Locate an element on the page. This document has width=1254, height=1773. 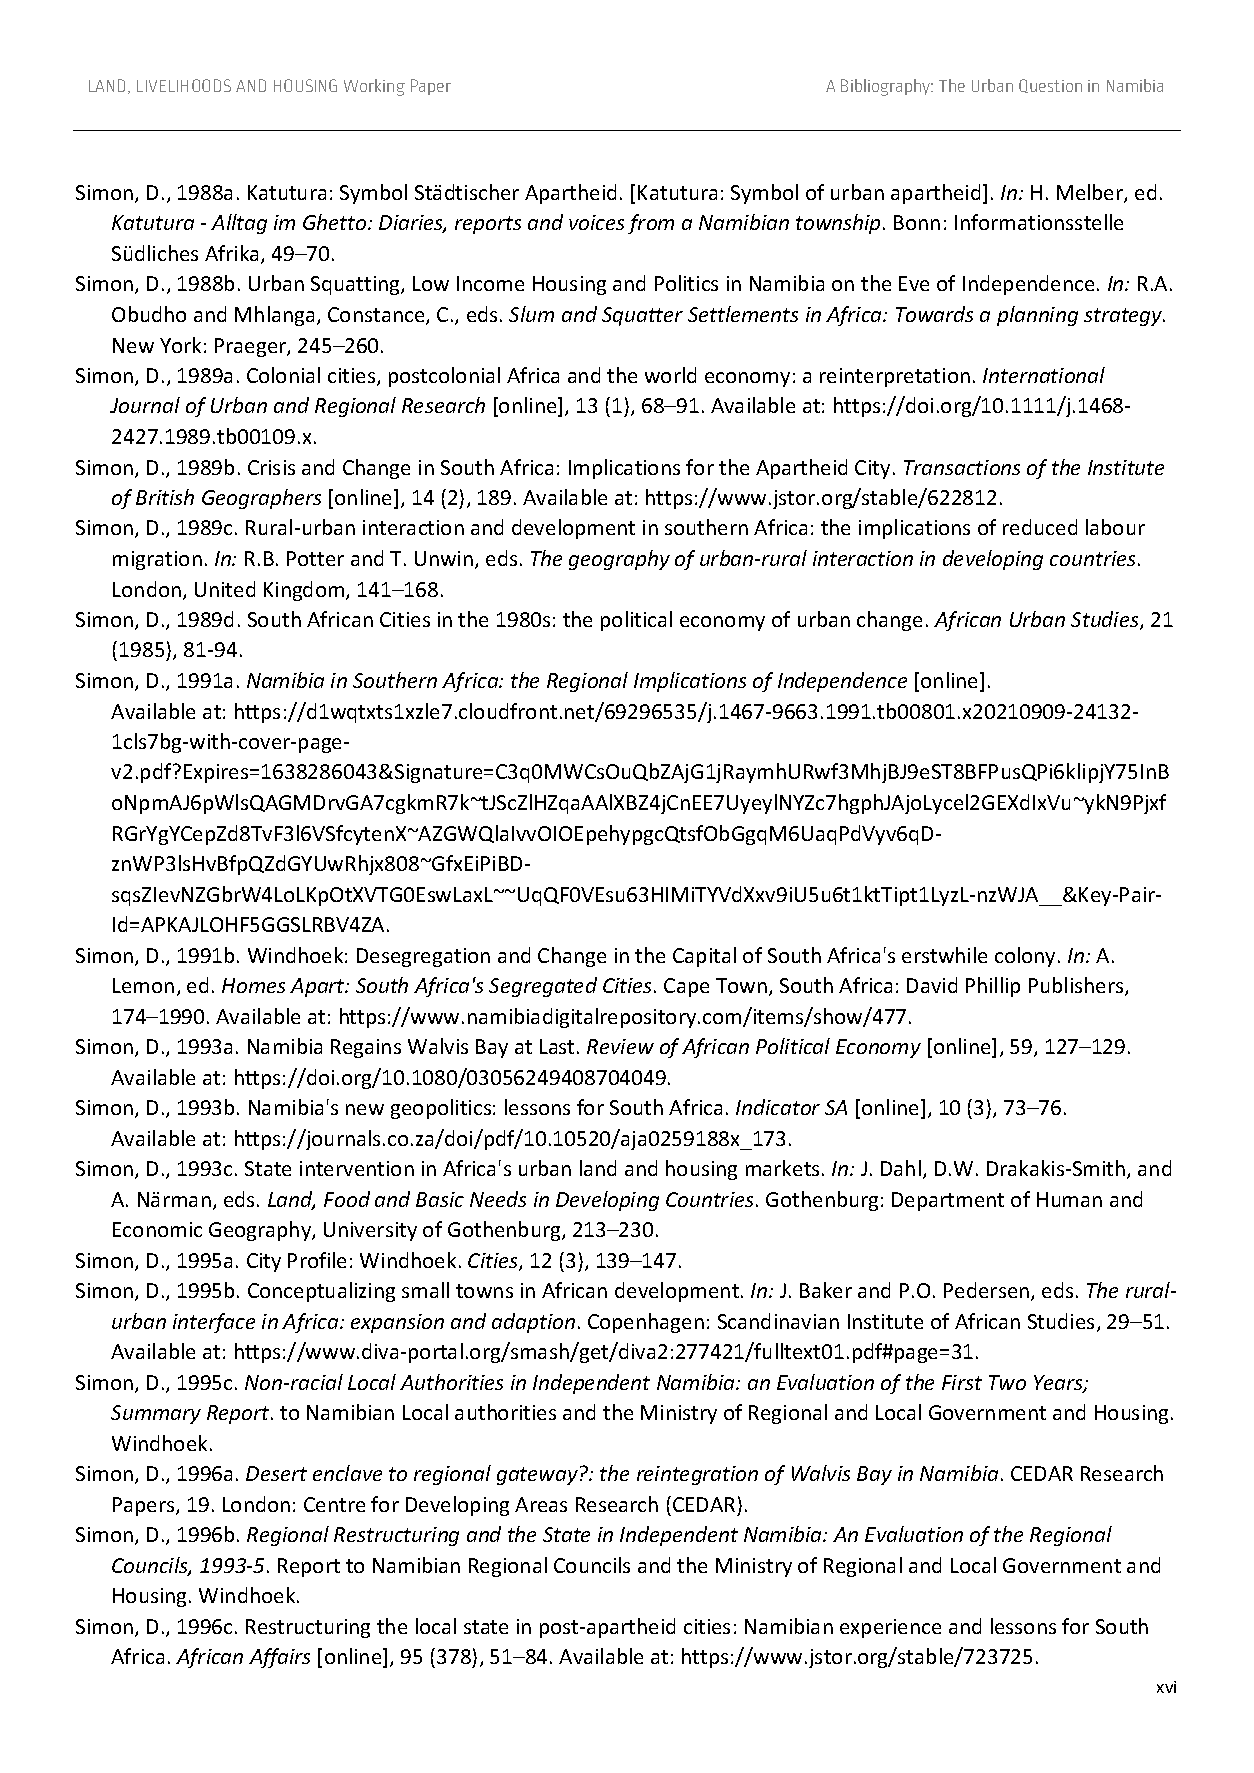
Affairs is located at coordinates (279, 1658).
